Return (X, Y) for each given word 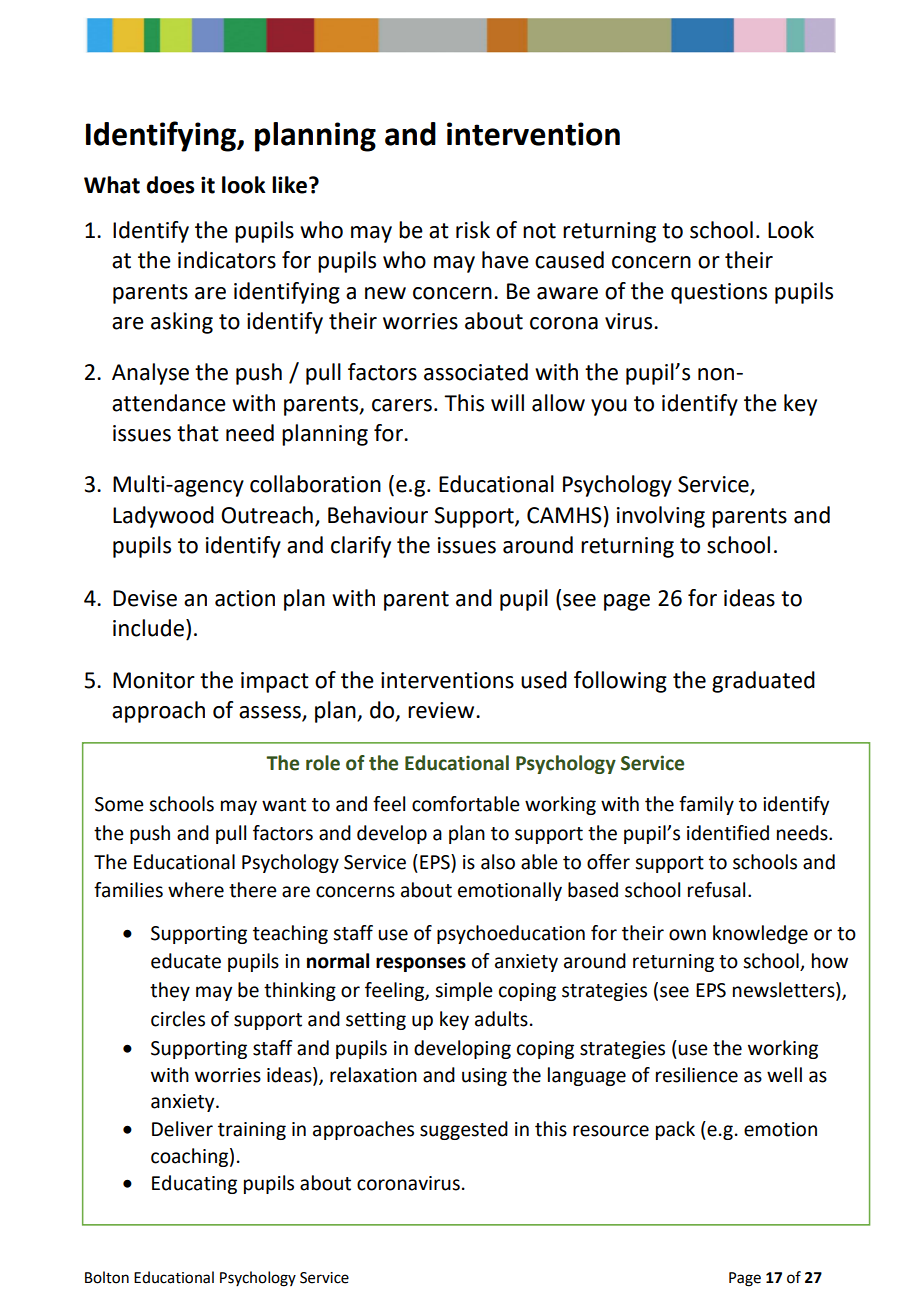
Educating (194, 1184)
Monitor (154, 680)
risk (473, 230)
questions (719, 293)
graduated (763, 682)
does (170, 185)
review (442, 710)
